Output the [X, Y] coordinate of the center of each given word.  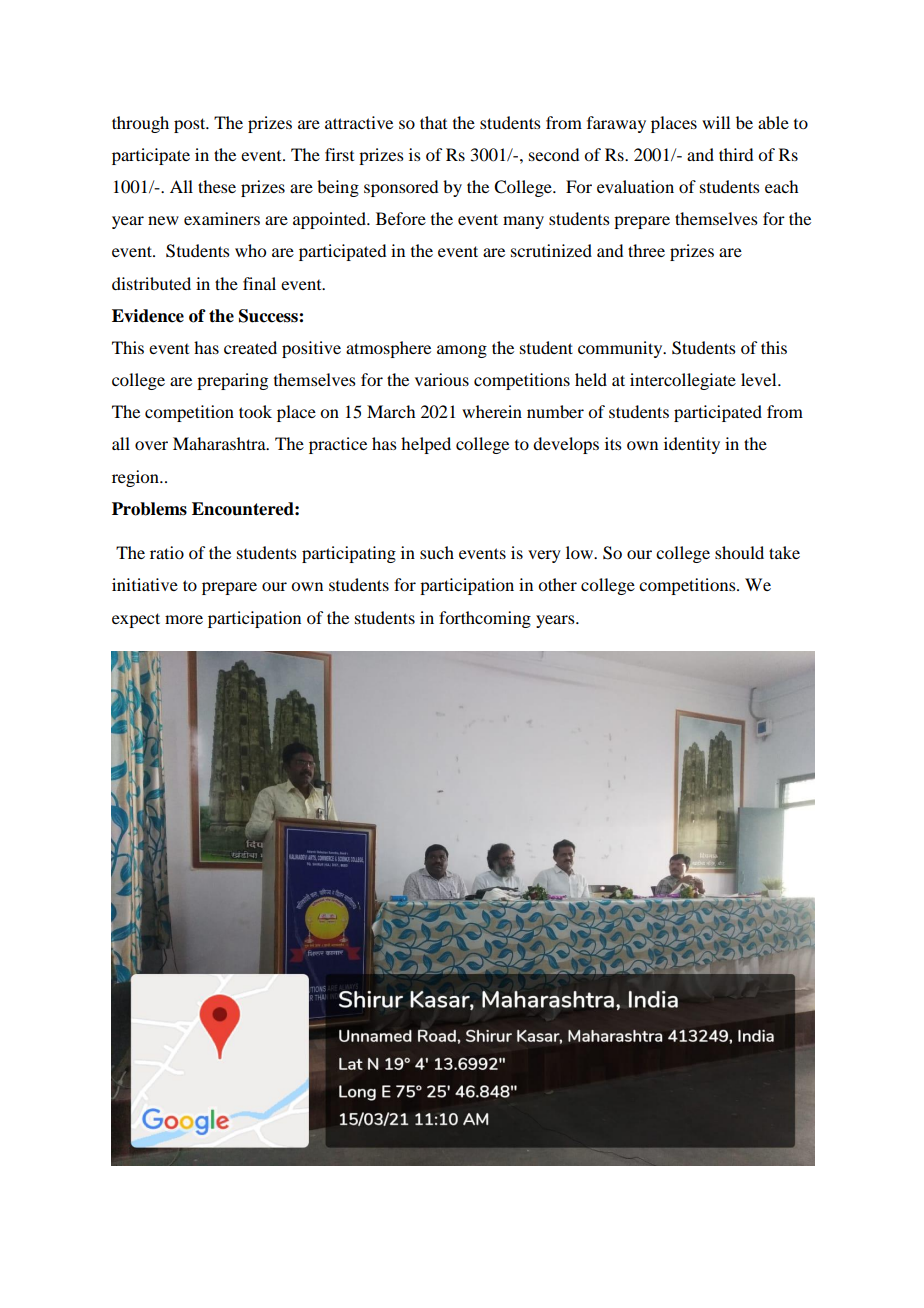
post [191, 125]
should [739, 552]
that [433, 122]
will [716, 122]
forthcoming [485, 619]
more [184, 619]
